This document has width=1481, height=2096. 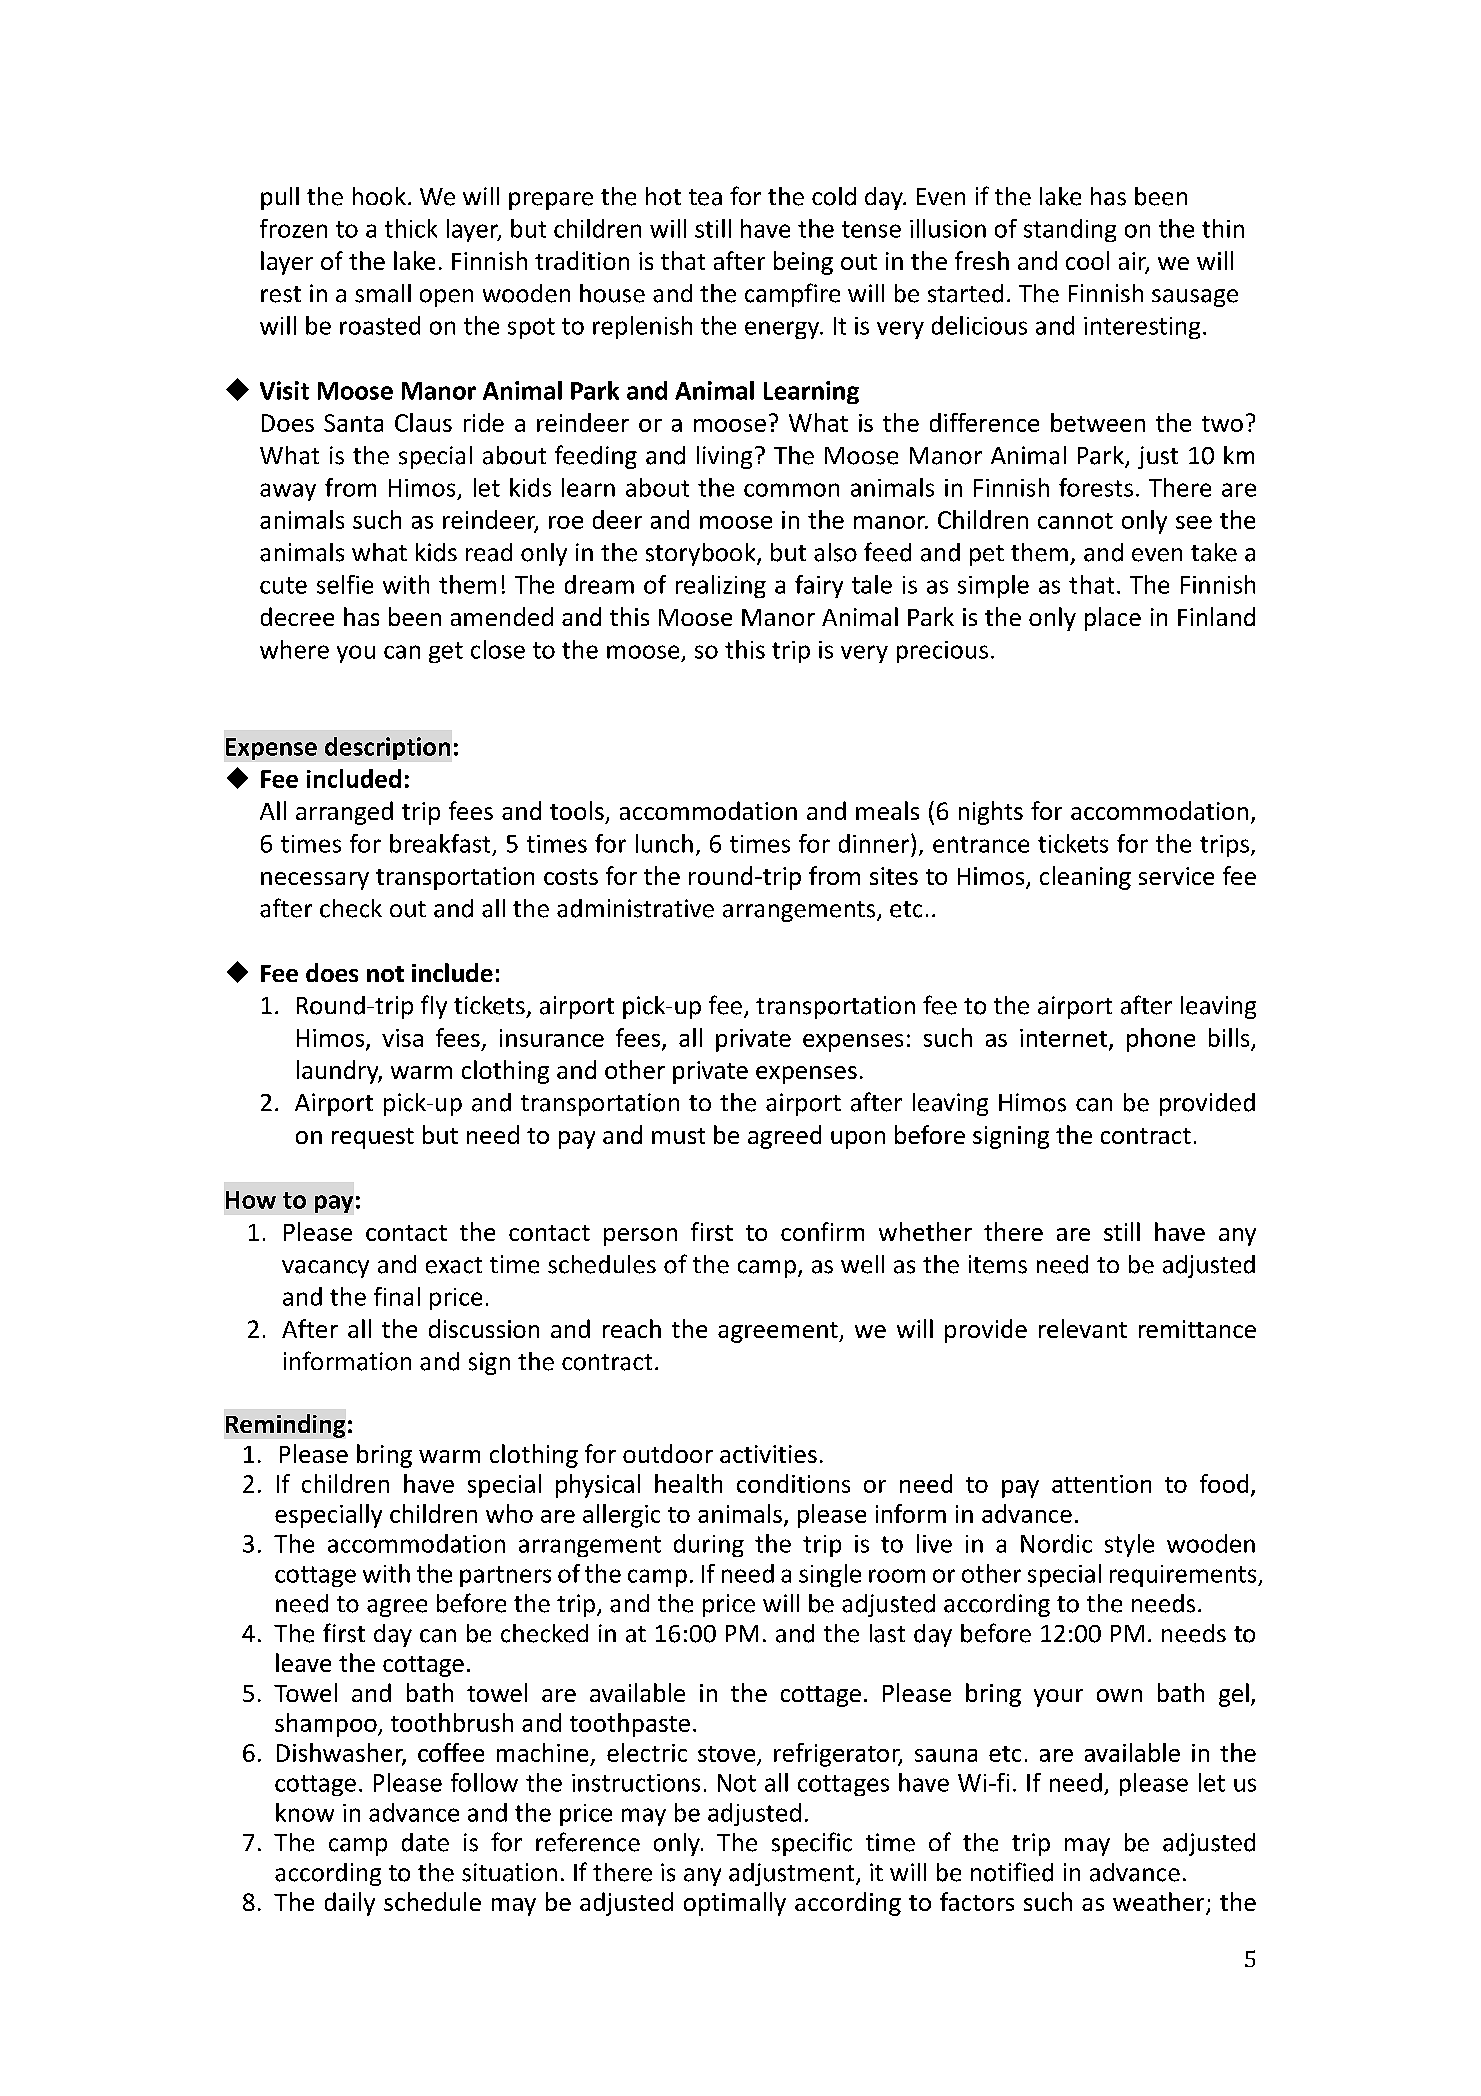 I want to click on weather, so click(x=1160, y=1903).
